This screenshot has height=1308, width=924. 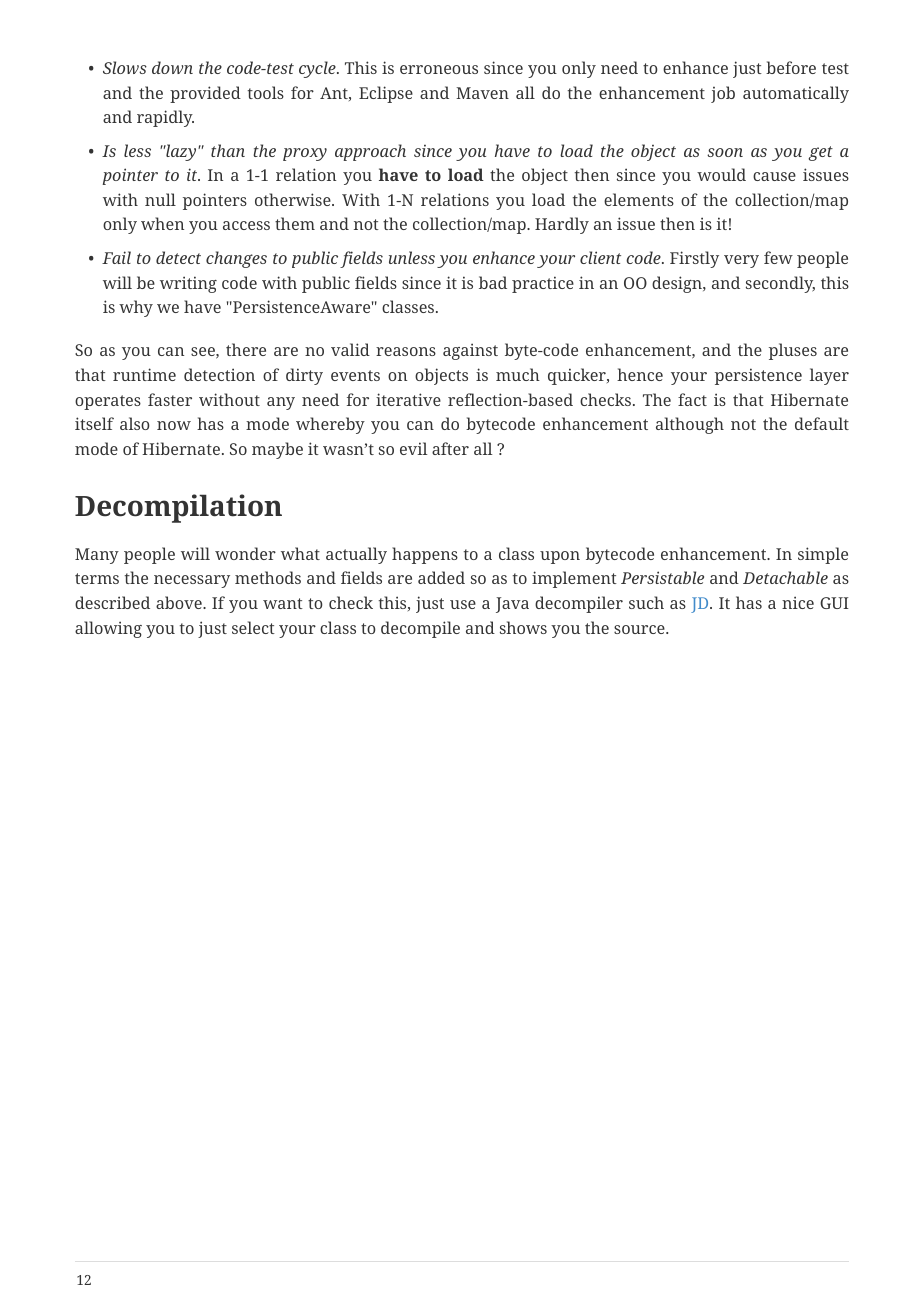 I want to click on against, so click(x=470, y=351).
